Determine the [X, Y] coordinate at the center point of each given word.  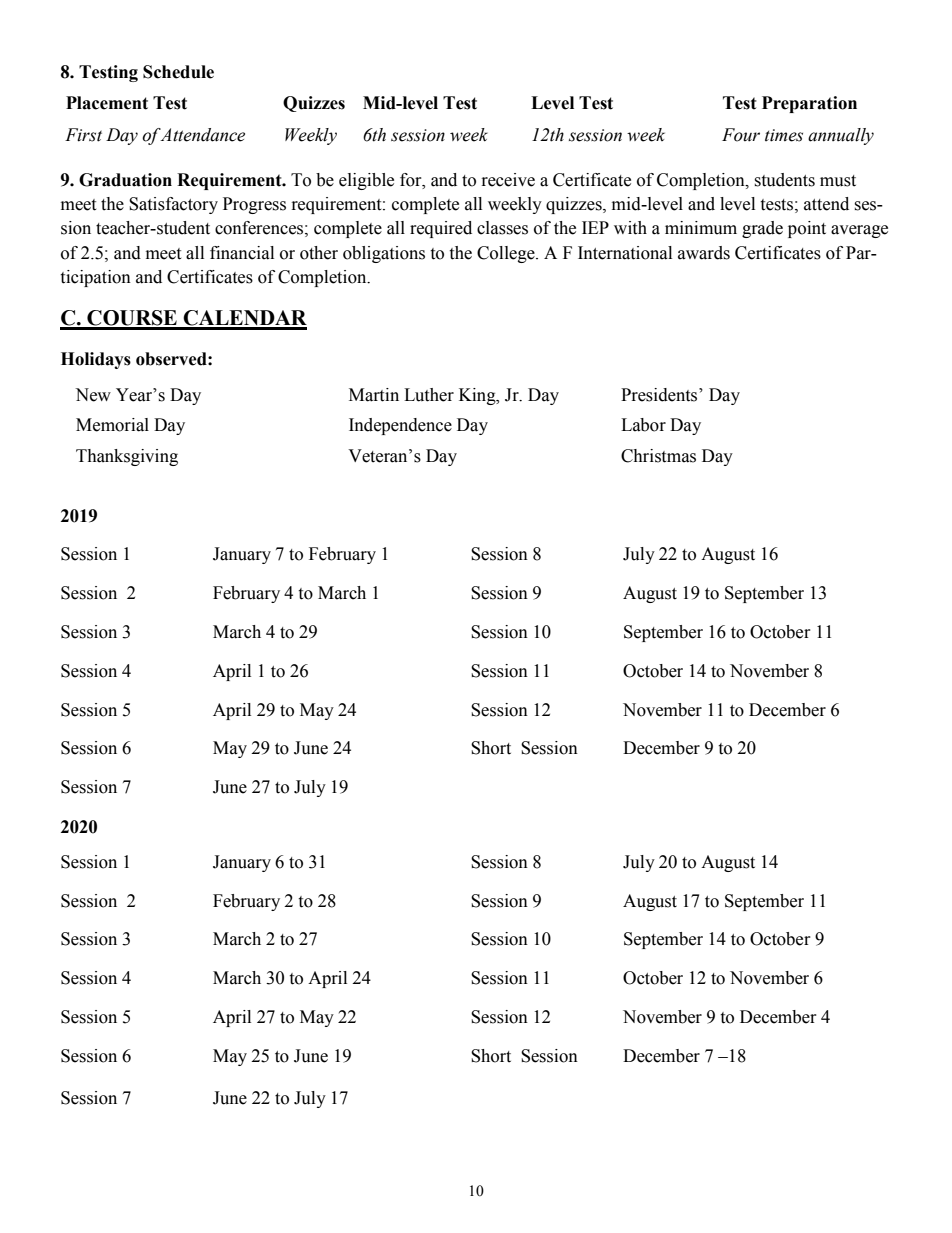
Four [741, 135]
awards [704, 253]
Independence [400, 426]
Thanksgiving [127, 457]
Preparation [809, 104]
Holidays [96, 360]
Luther [429, 395]
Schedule [178, 72]
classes [502, 228]
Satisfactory [173, 205]
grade [762, 229]
